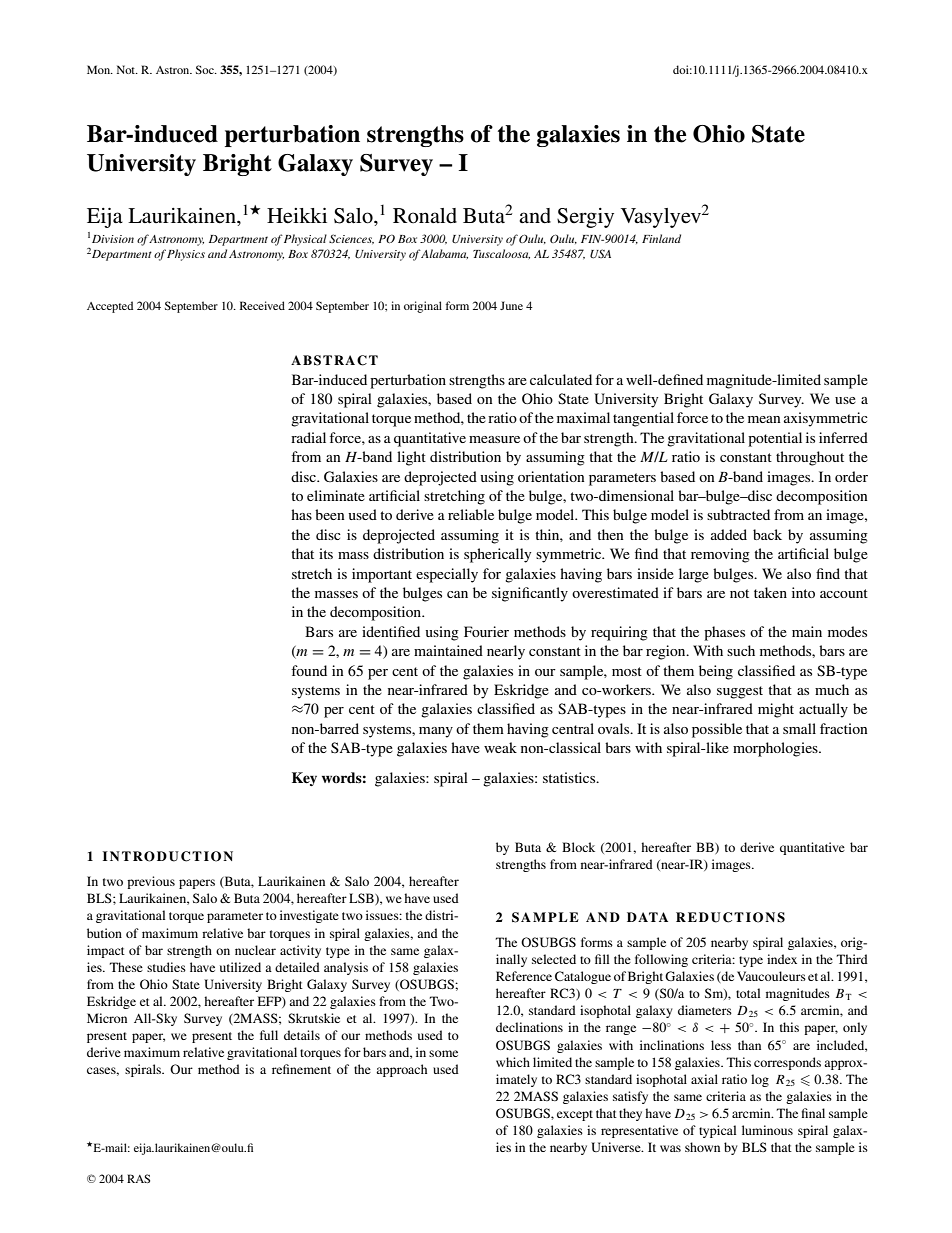 The image size is (952, 1233). Describe the element at coordinates (575, 1115) in the image. I see `except` at that location.
